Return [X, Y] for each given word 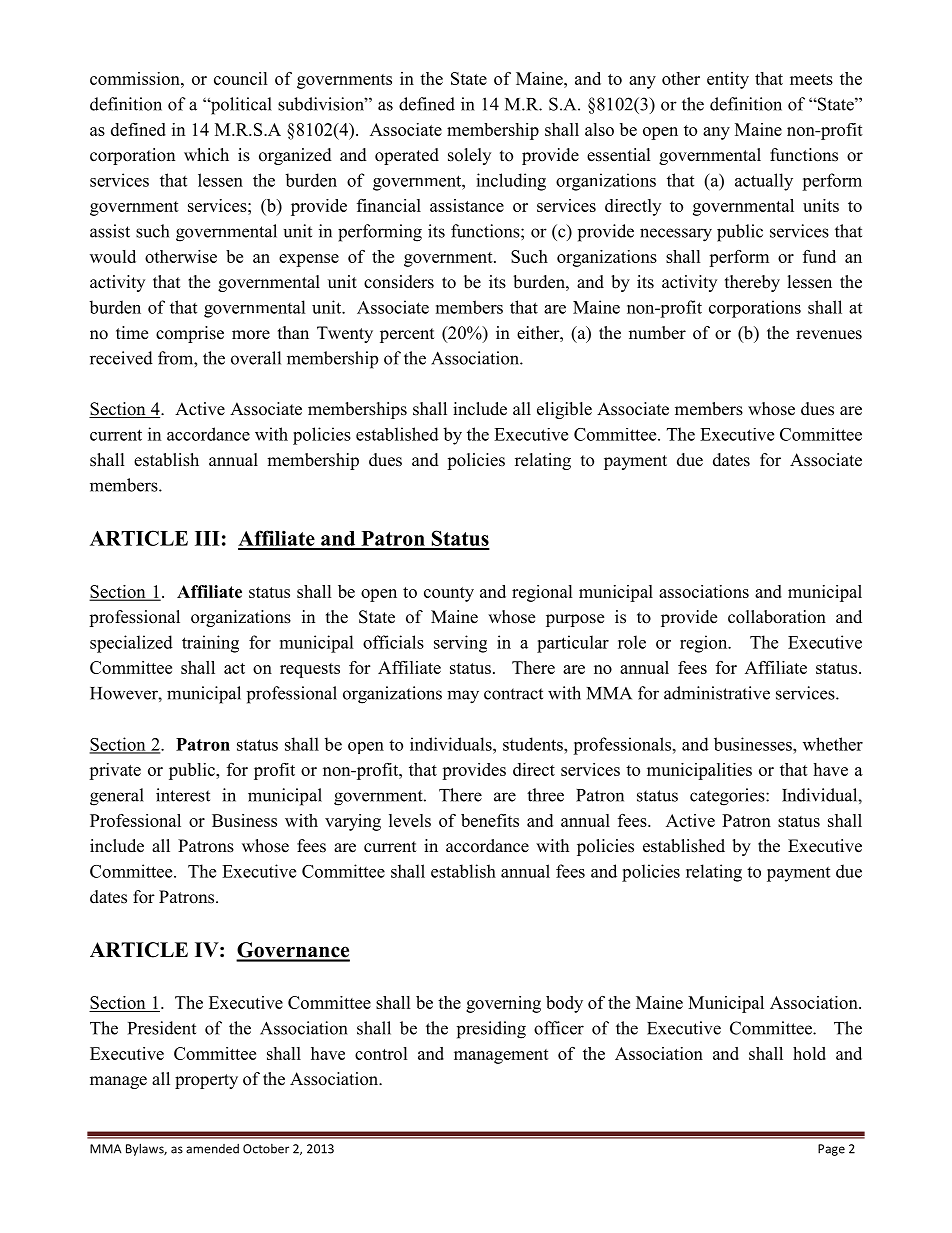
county [449, 594]
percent [407, 335]
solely [469, 156]
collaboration [777, 617]
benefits [490, 820]
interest [183, 795]
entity [728, 80]
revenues [829, 335]
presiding [491, 1030]
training [210, 644]
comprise [190, 334]
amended [212, 1149]
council [241, 78]
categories [728, 797]
